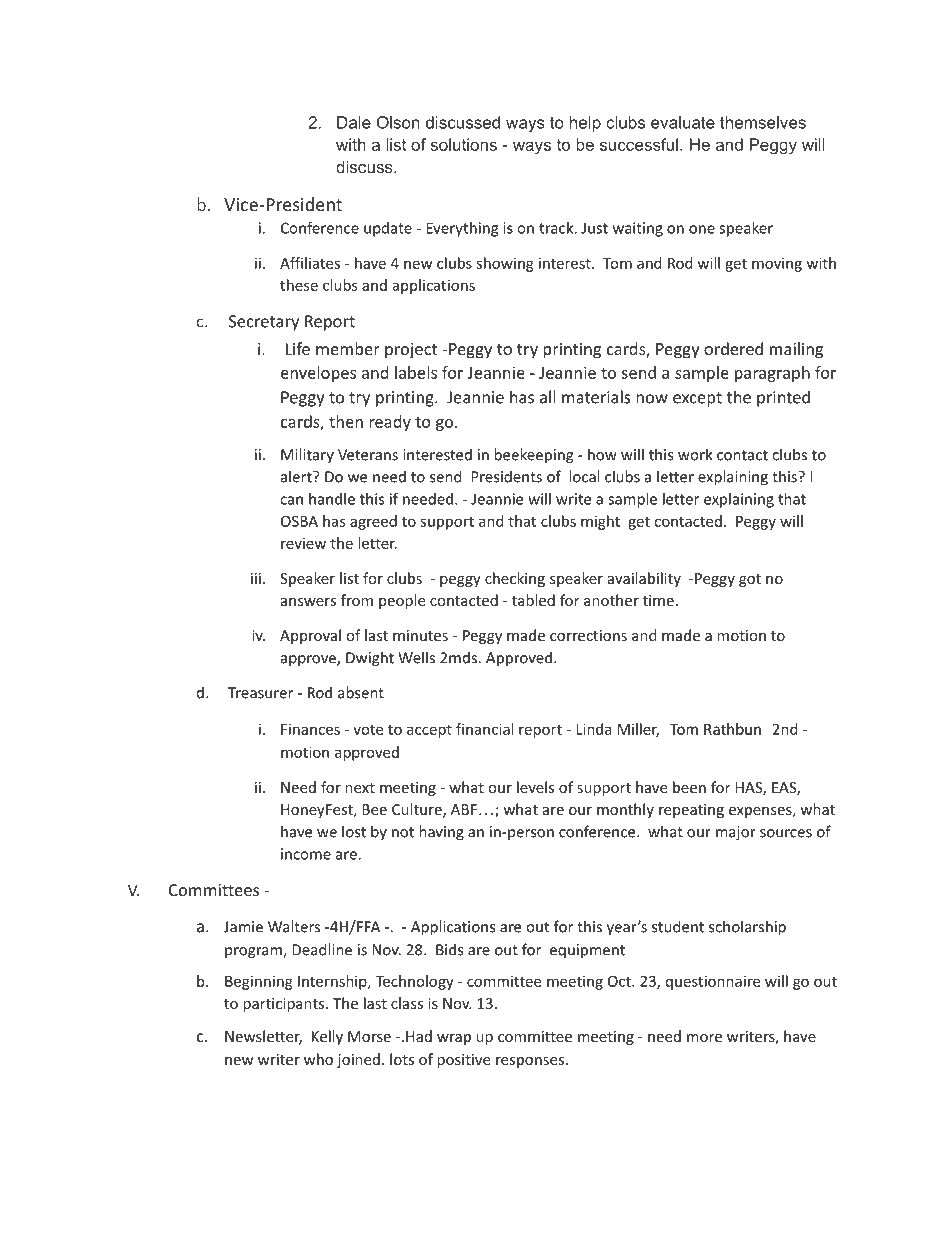 Image resolution: width=952 pixels, height=1233 pixels. I want to click on Dale, so click(354, 122).
